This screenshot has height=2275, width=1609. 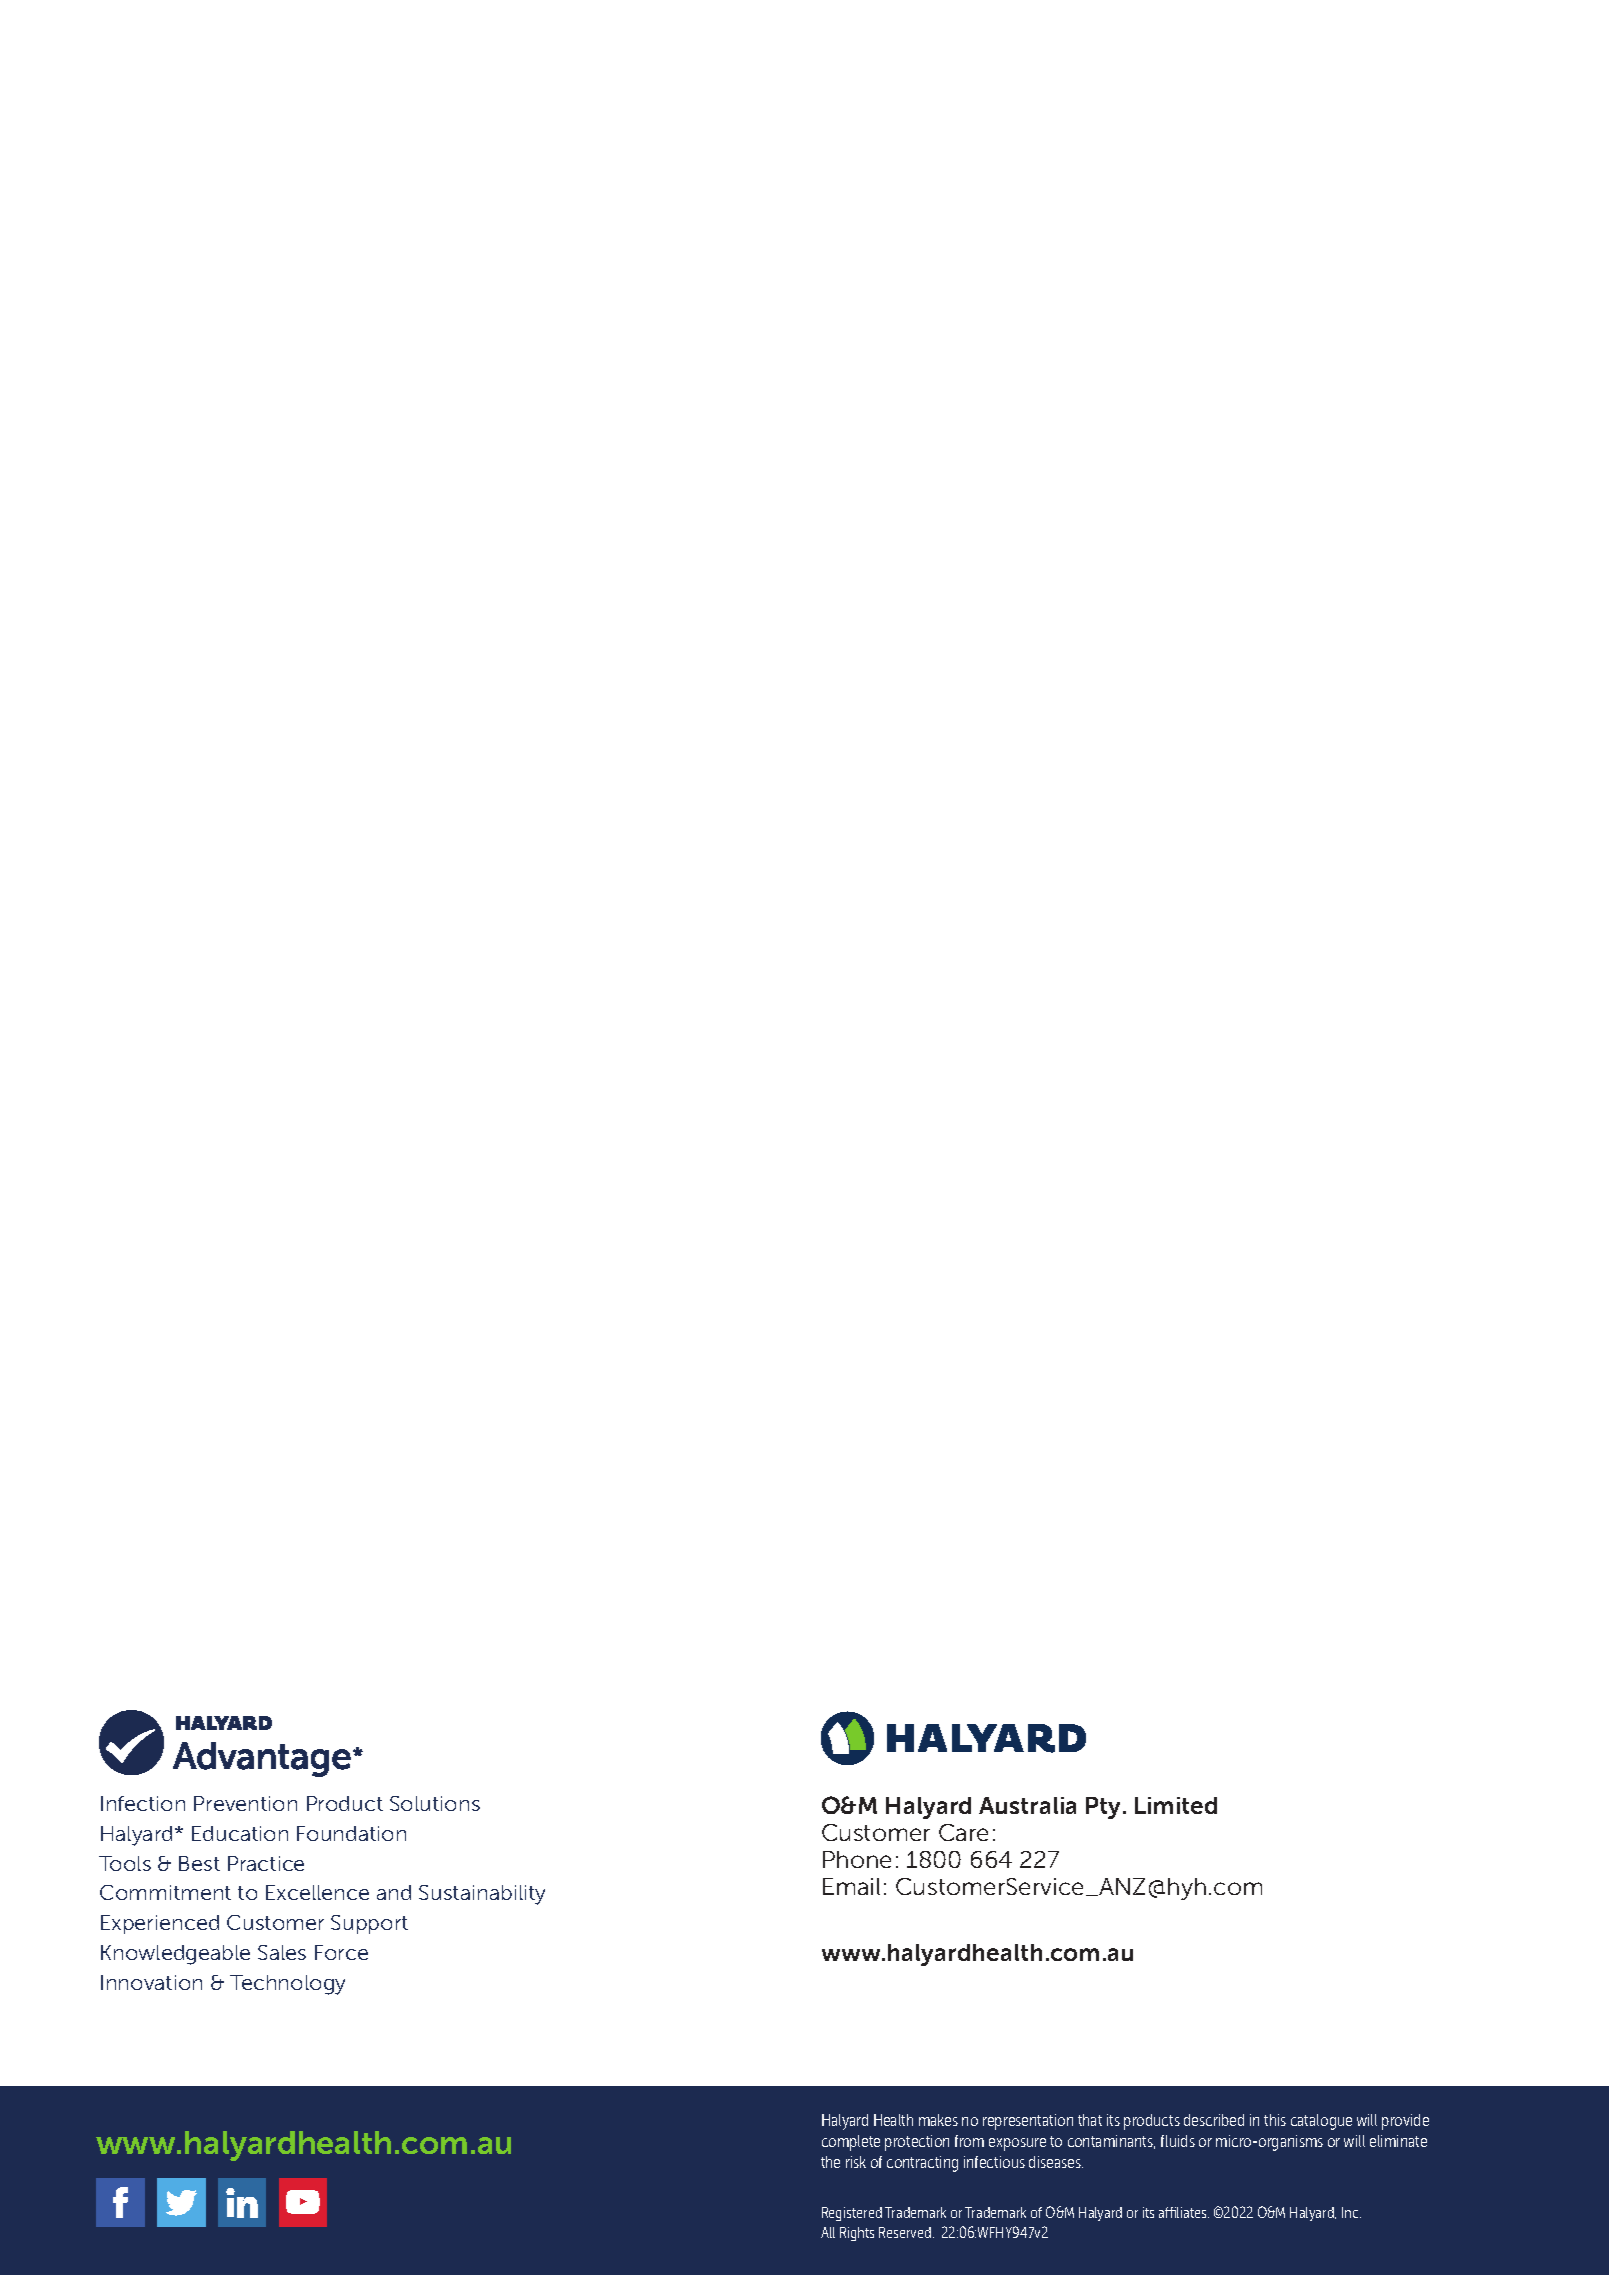 I want to click on All, so click(x=828, y=2232).
